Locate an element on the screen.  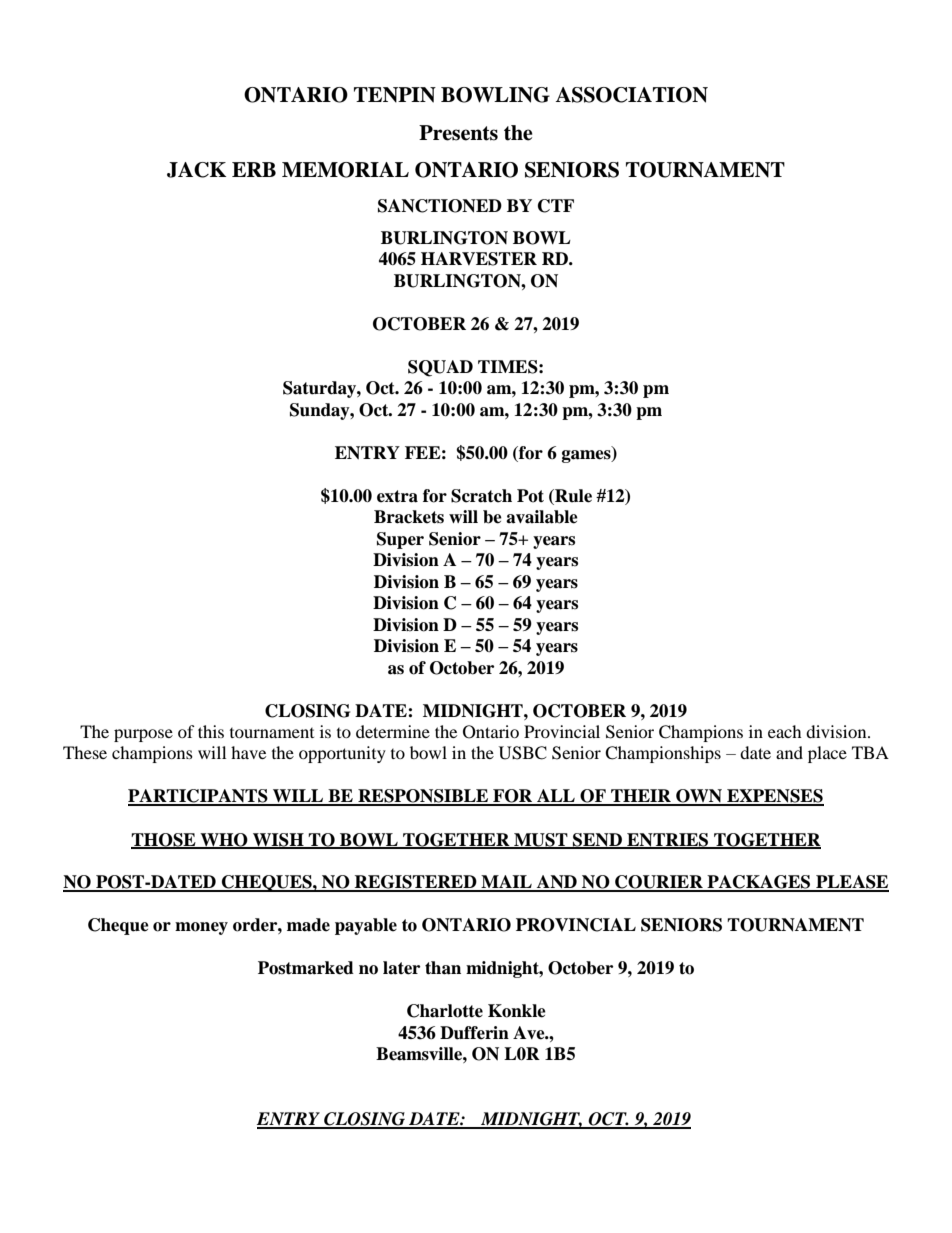
money is located at coordinates (201, 928).
